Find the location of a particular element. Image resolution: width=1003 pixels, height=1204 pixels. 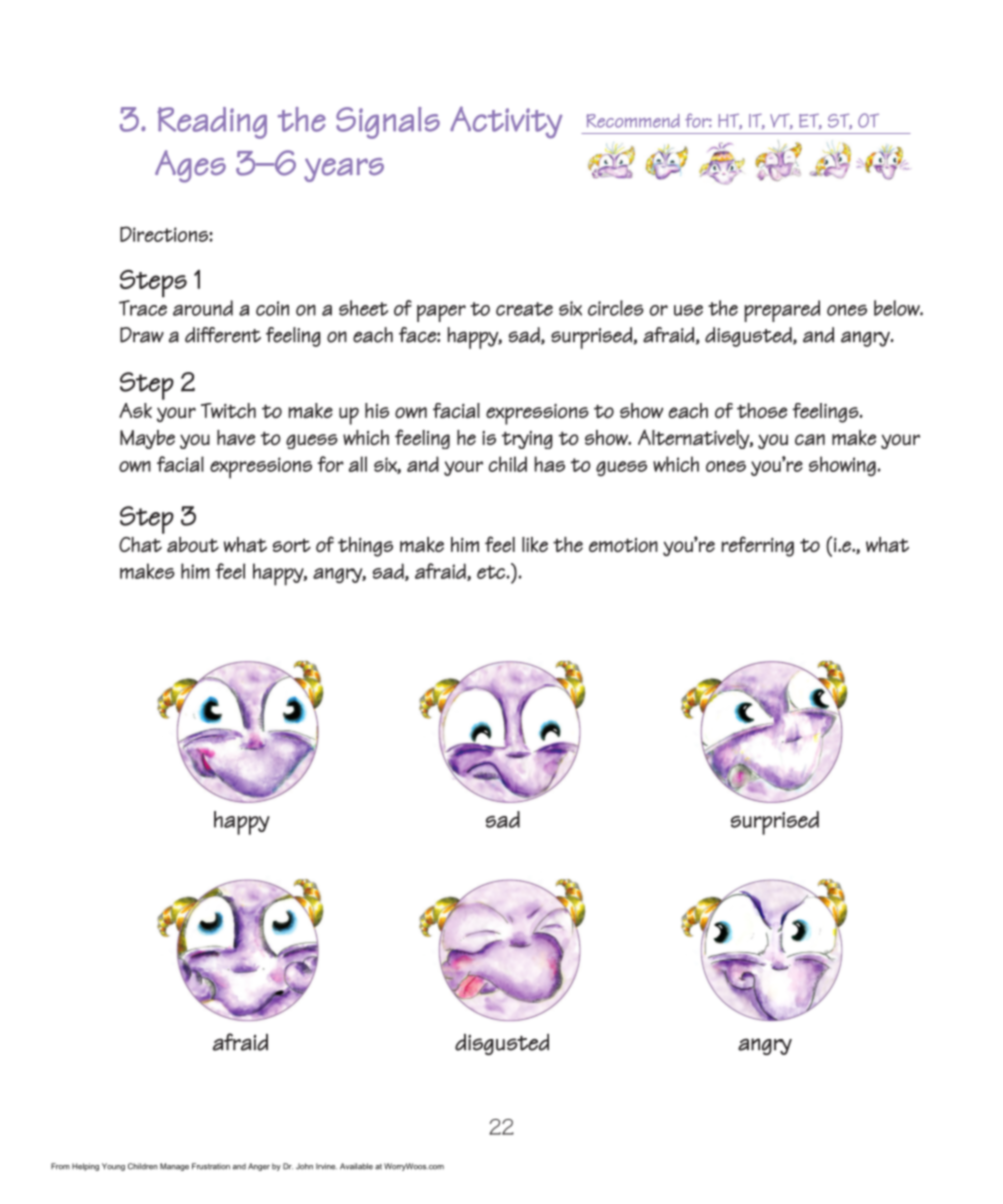

Maybe is located at coordinates (147, 439).
